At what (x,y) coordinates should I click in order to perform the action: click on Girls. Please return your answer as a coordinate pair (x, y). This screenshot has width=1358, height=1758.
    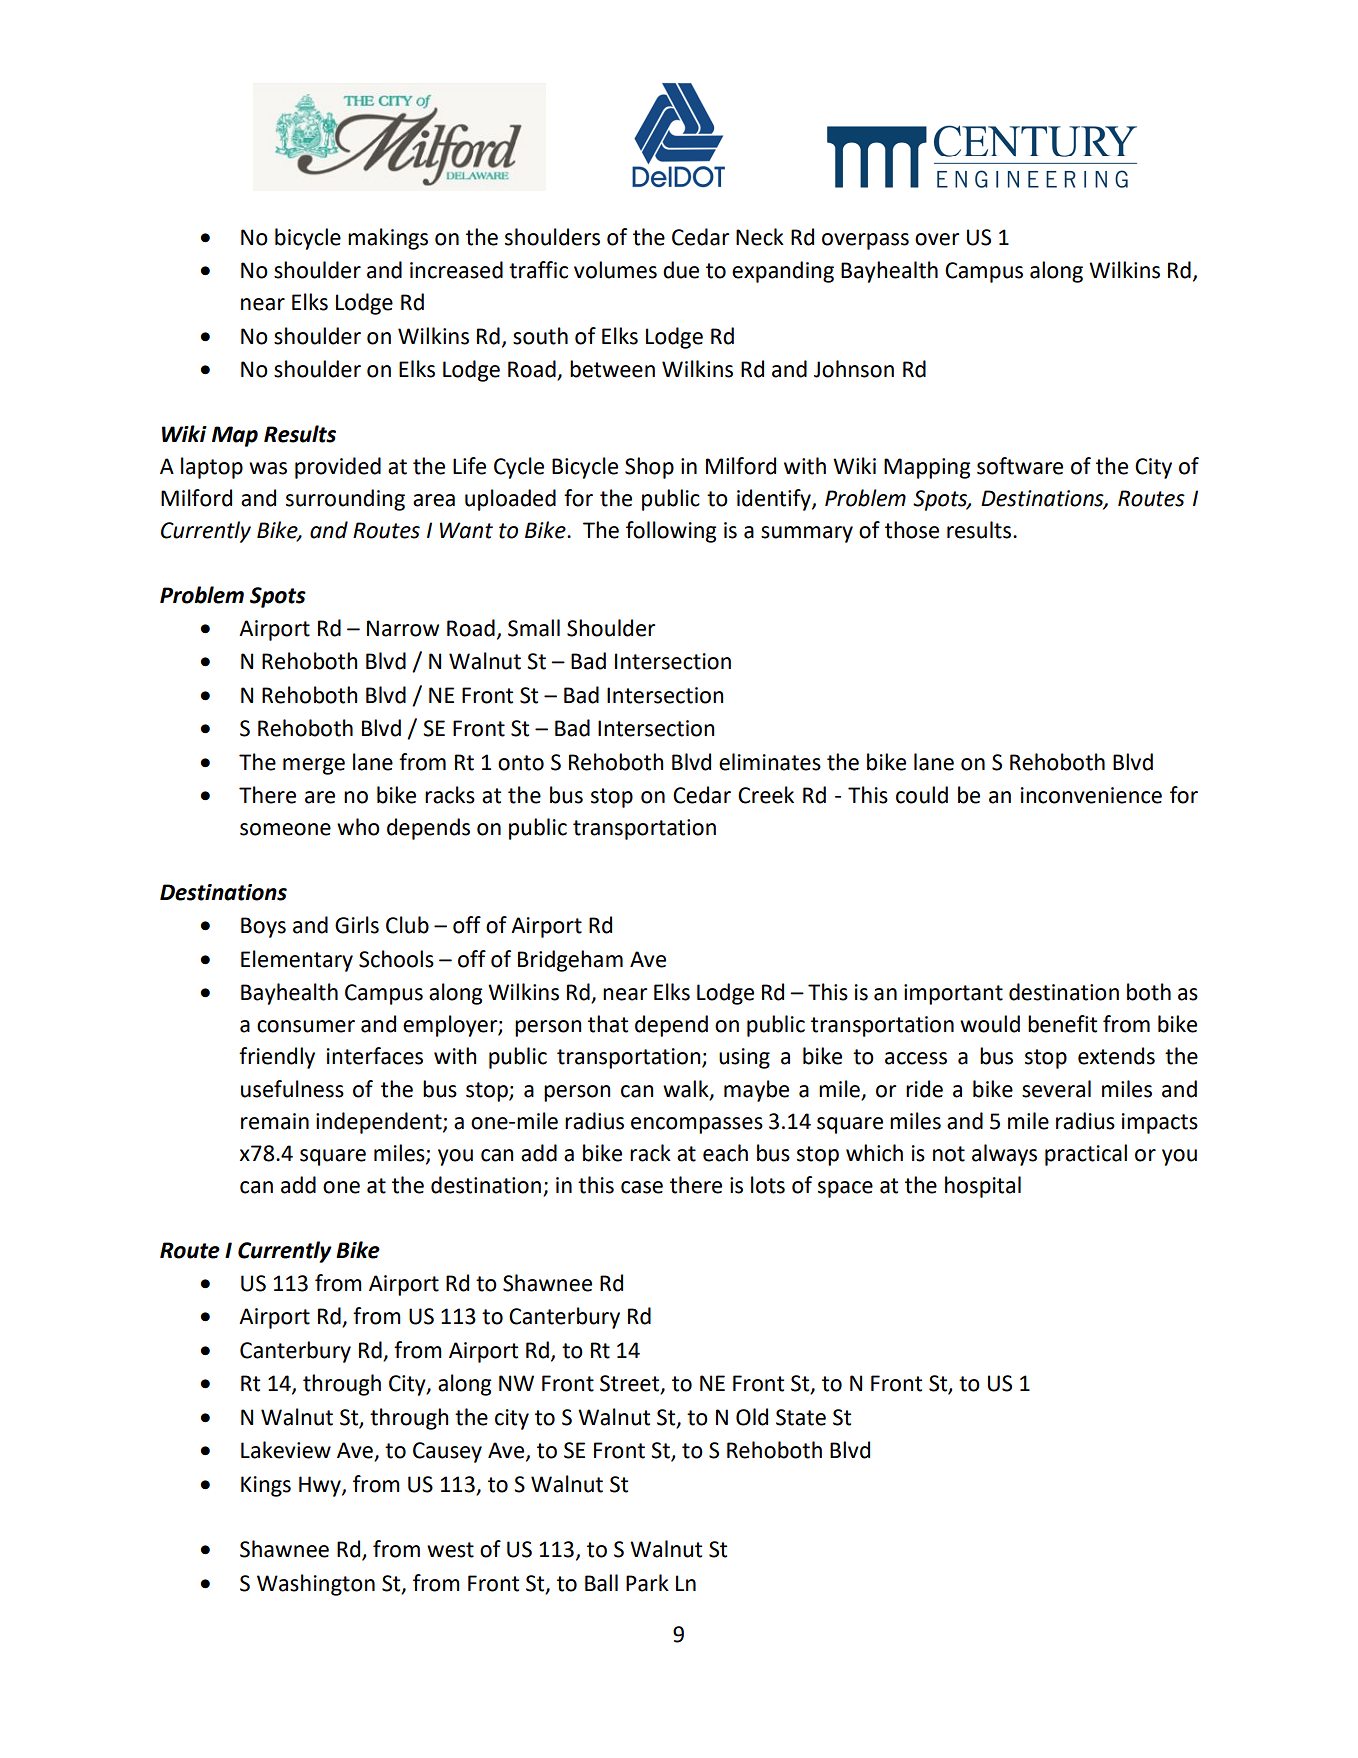
    Looking at the image, I should click on (357, 925).
